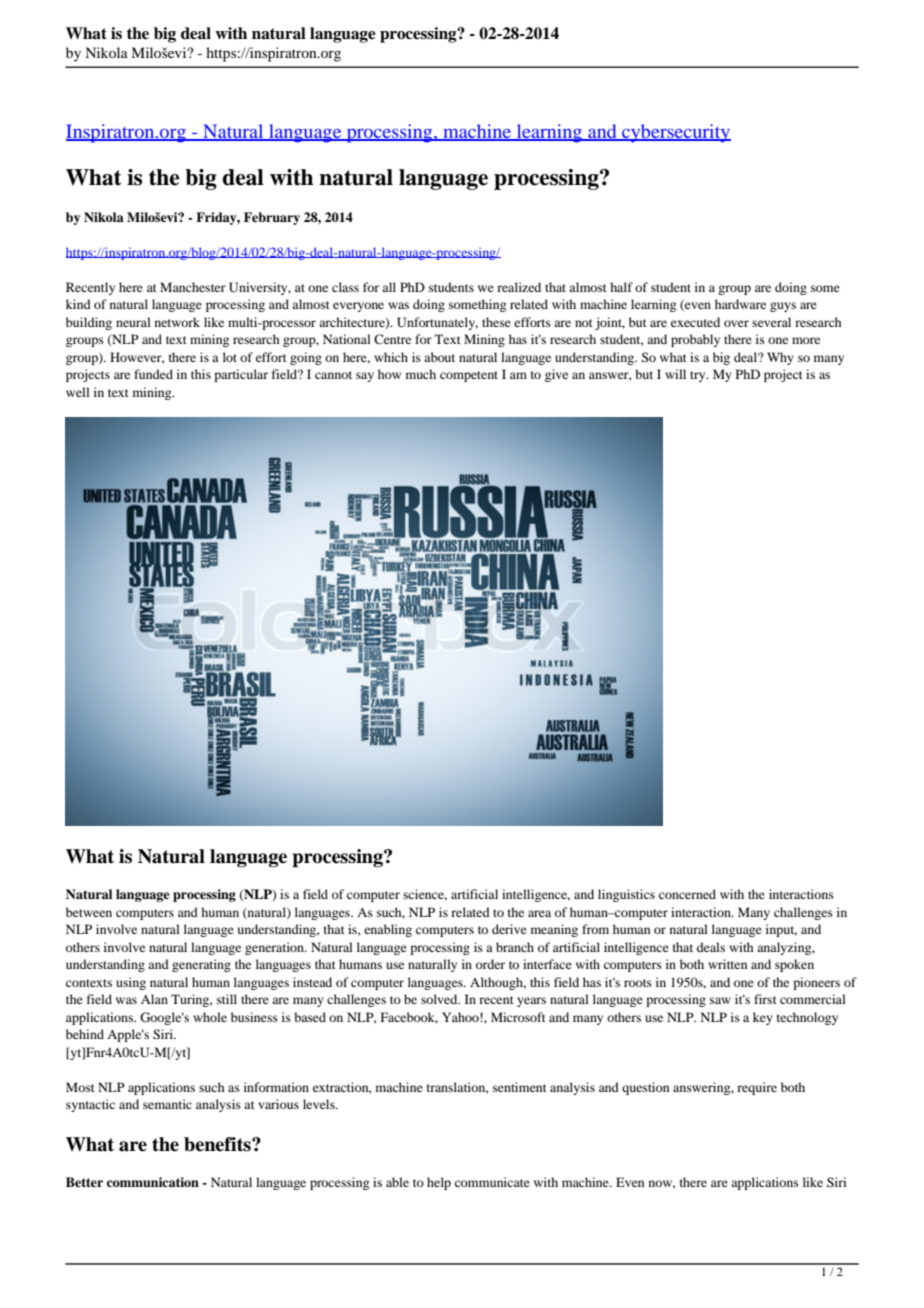 This screenshot has height=1308, width=924. What do you see at coordinates (687, 894) in the screenshot?
I see `concerned` at bounding box center [687, 894].
